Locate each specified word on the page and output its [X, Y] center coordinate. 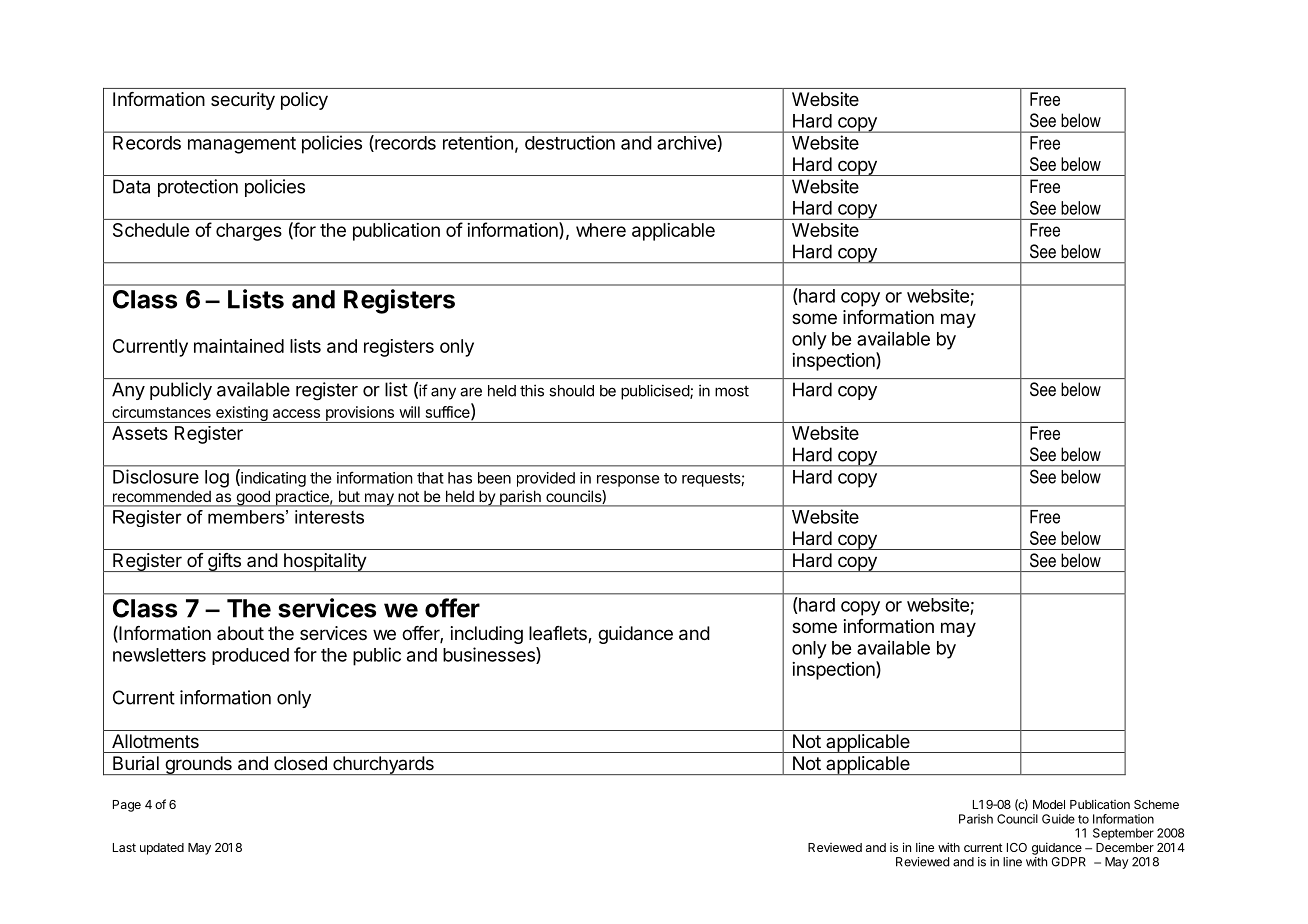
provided [546, 479]
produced [250, 656]
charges [249, 232]
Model [1049, 804]
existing [241, 414]
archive [686, 143]
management [242, 145]
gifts [224, 562]
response [628, 481]
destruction [570, 142]
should [571, 391]
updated [162, 849]
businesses [490, 655]
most [732, 391]
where [601, 230]
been [494, 478]
